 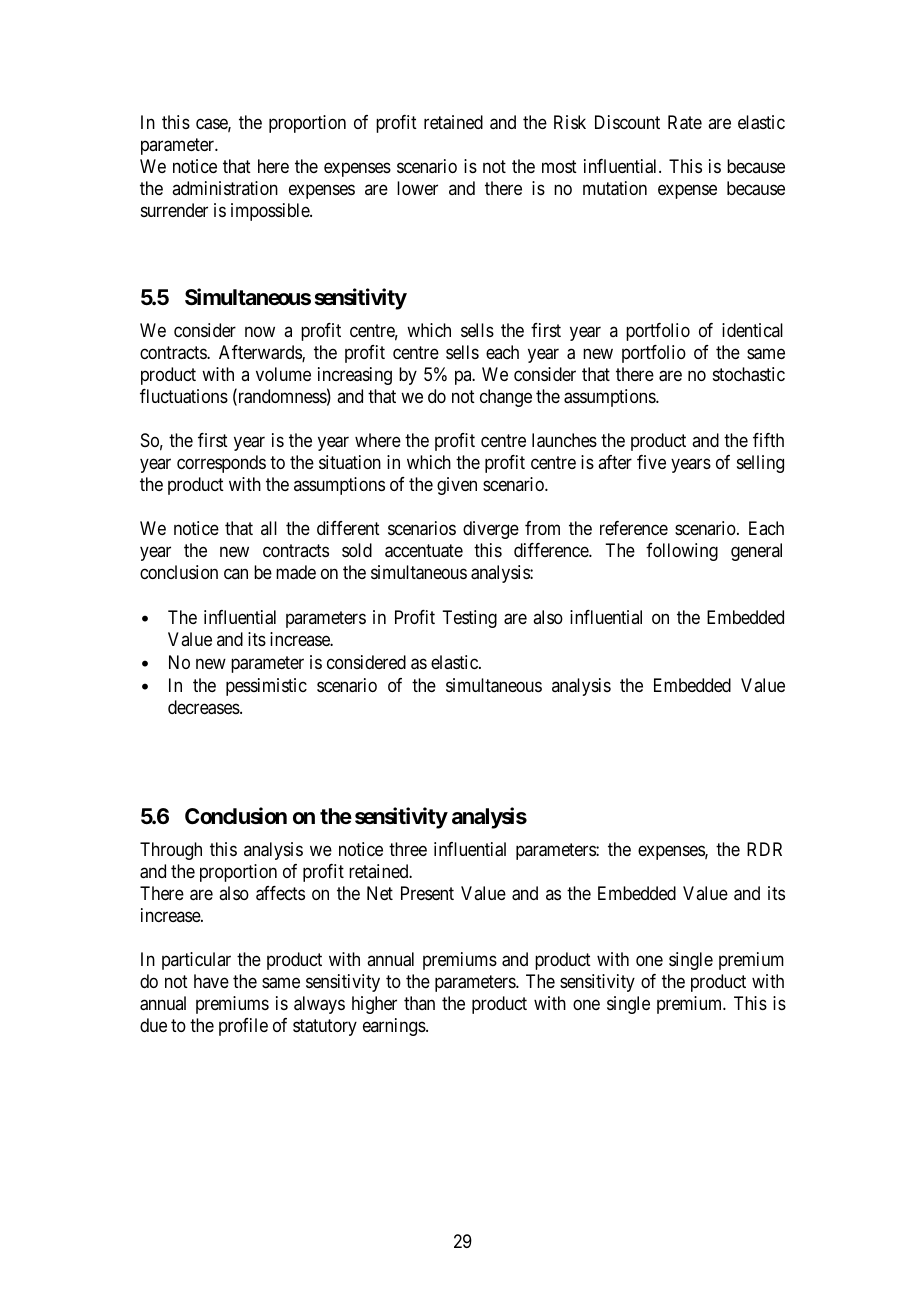 What do you see at coordinates (236, 573) in the screenshot?
I see `can` at bounding box center [236, 573].
